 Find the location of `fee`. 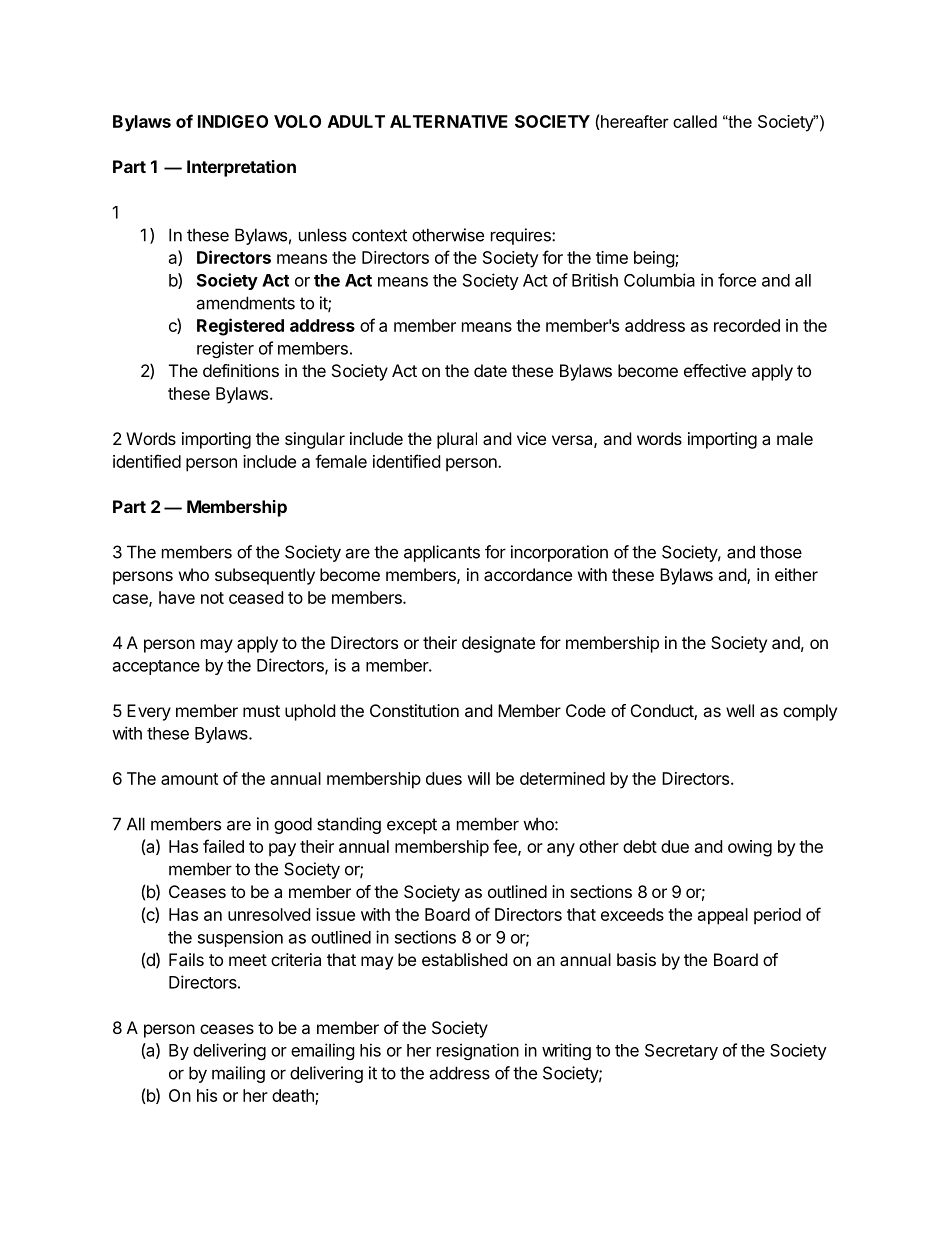

fee is located at coordinates (506, 847).
